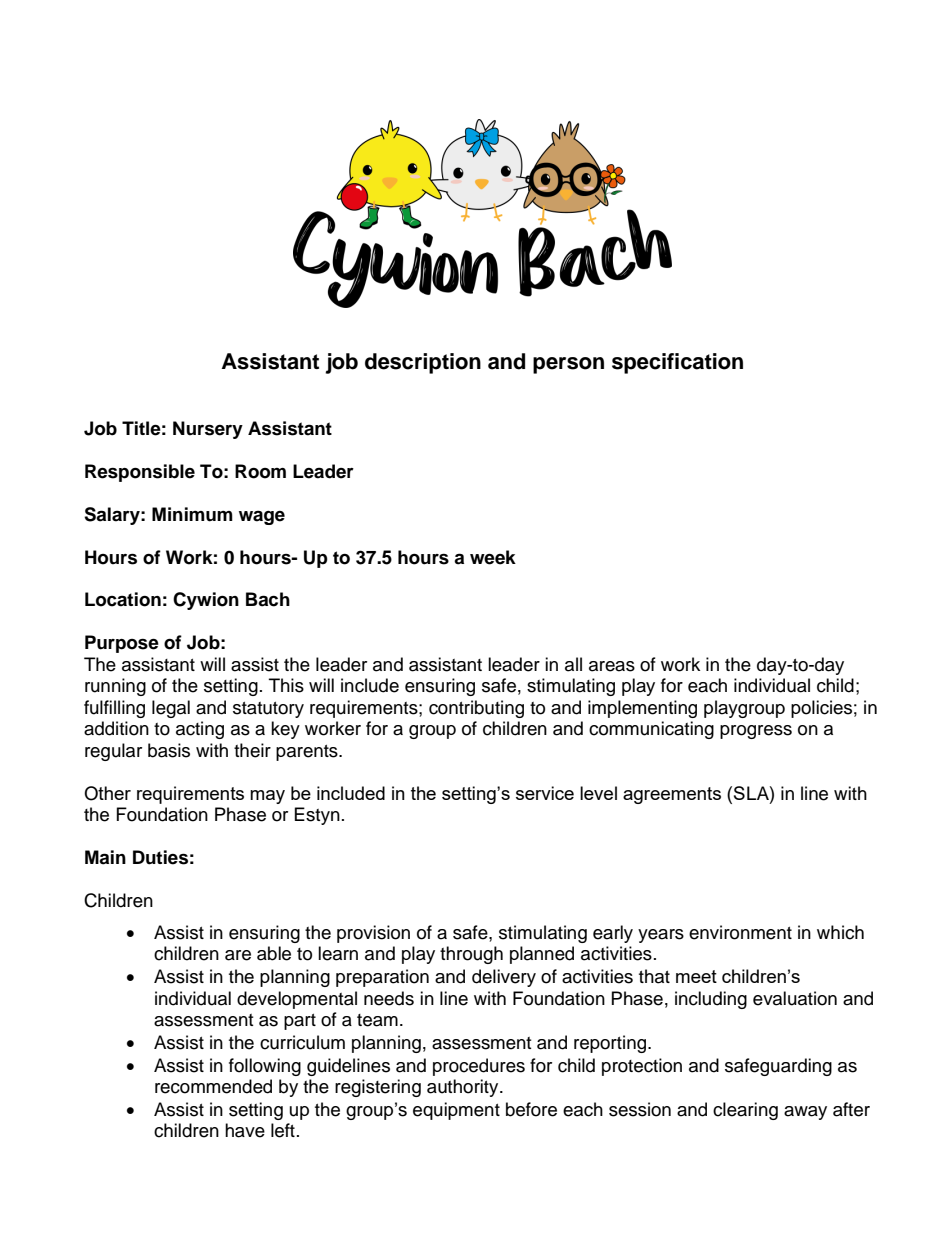 Image resolution: width=952 pixels, height=1233 pixels. What do you see at coordinates (208, 430) in the screenshot?
I see `Nursery` at bounding box center [208, 430].
